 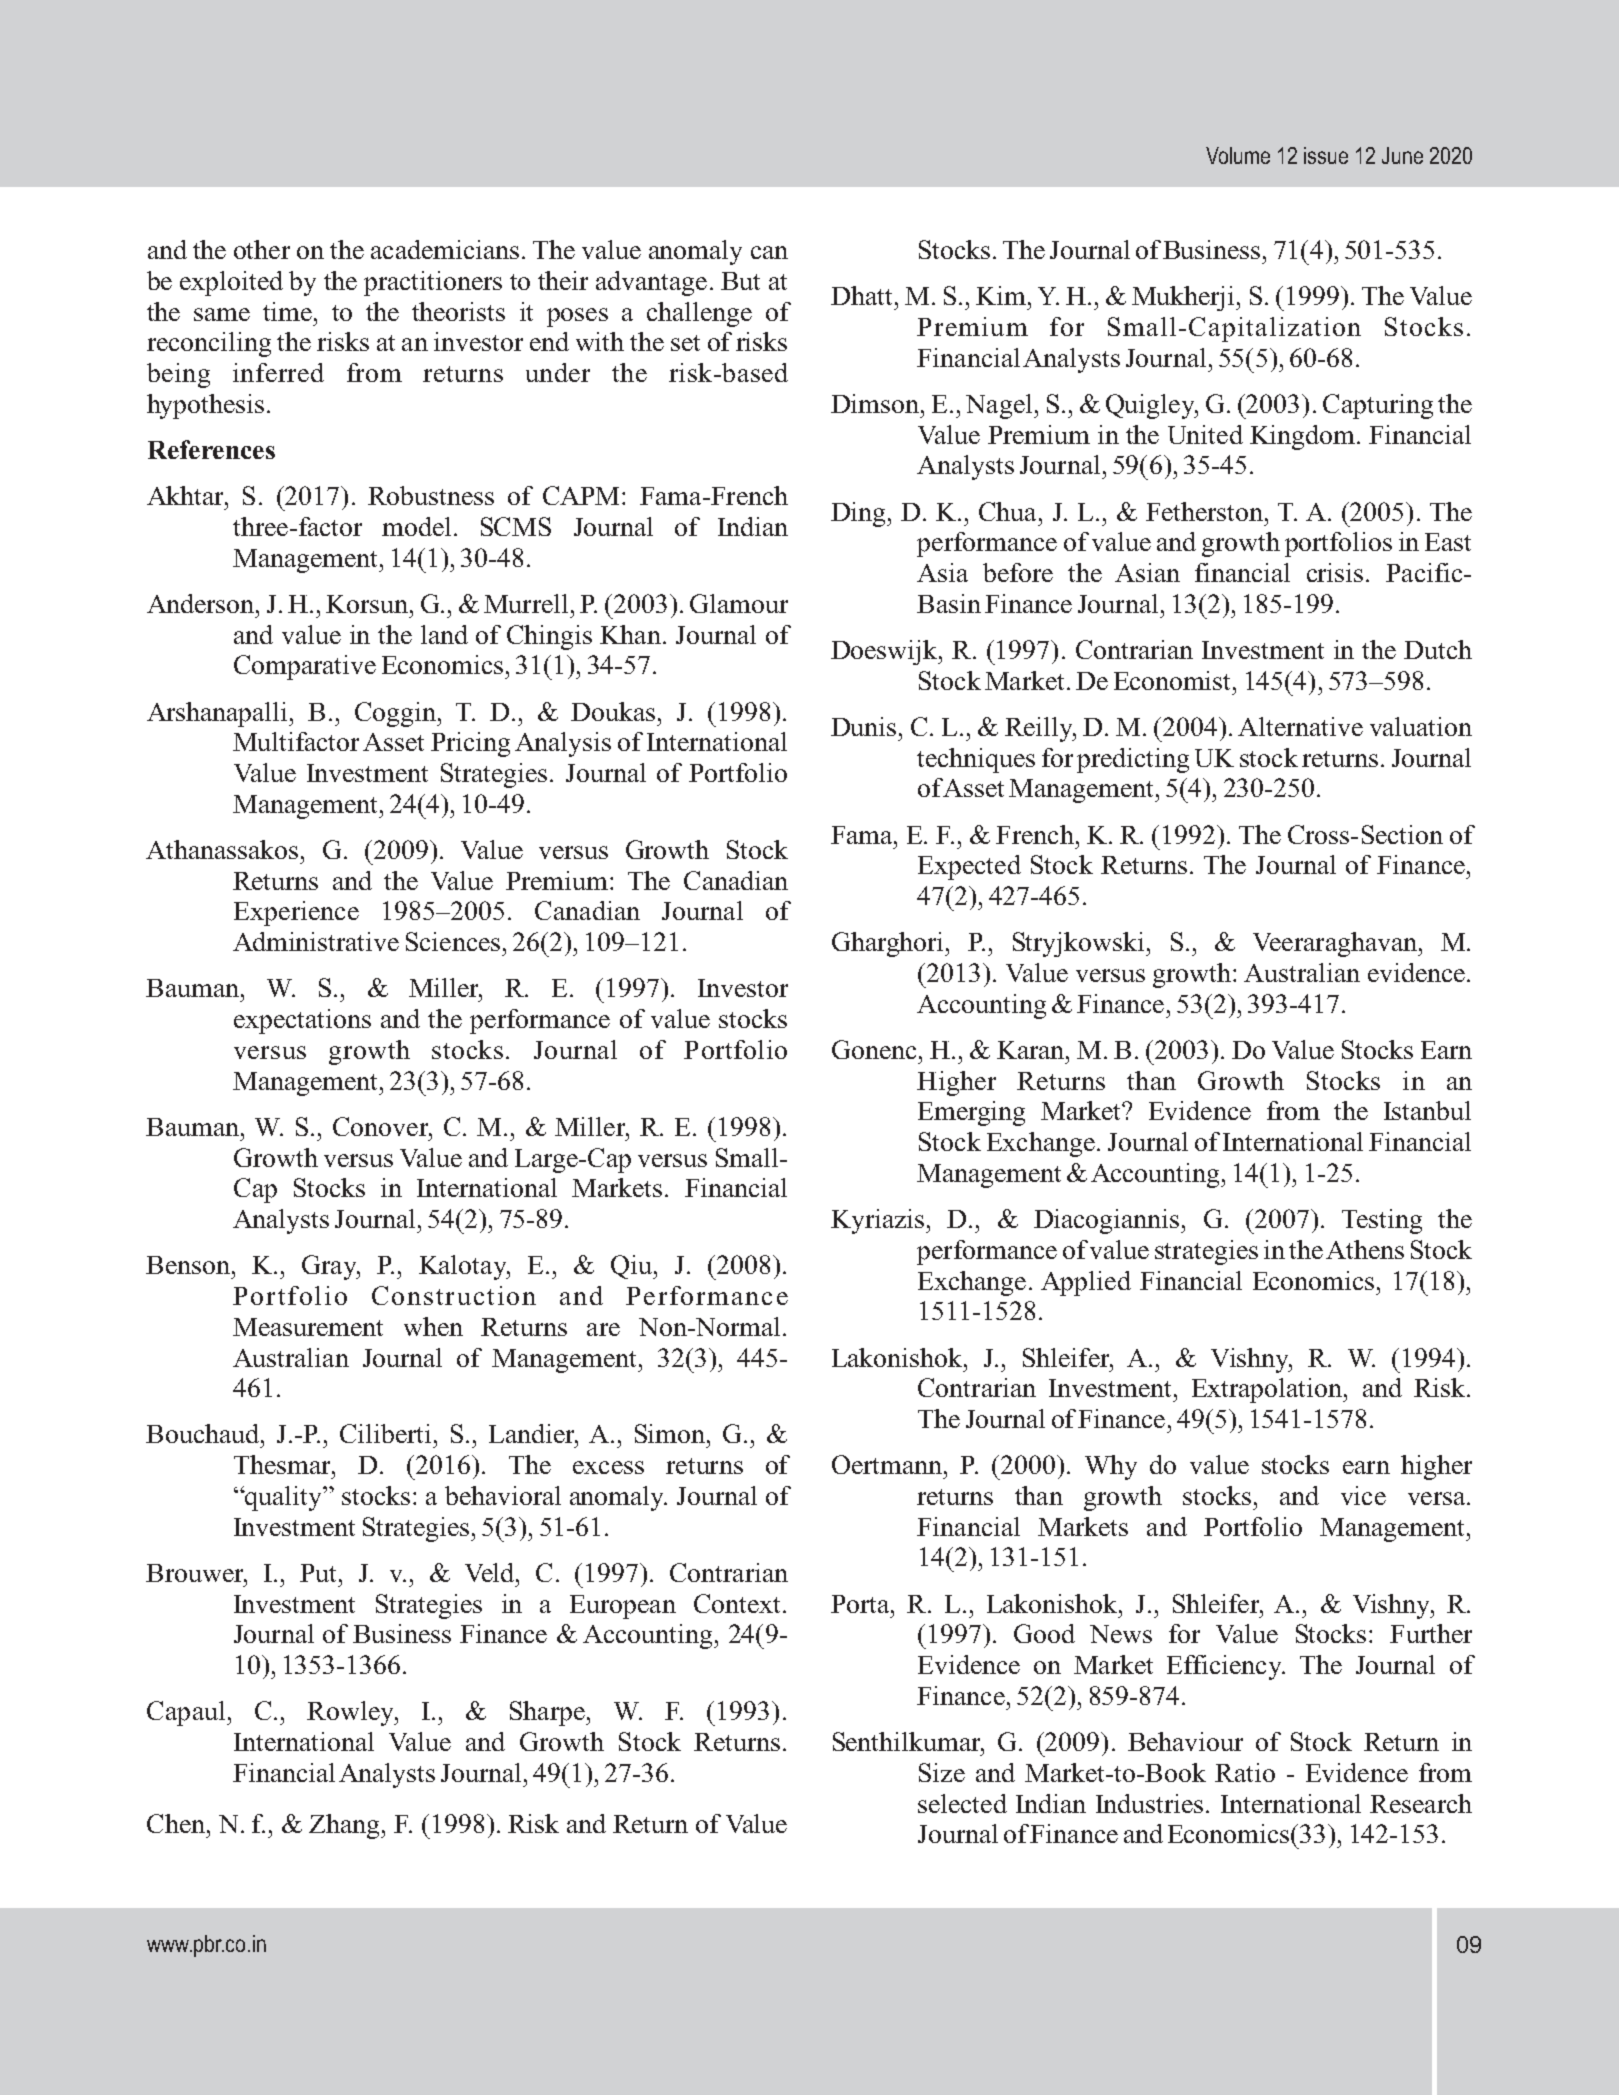 I want to click on other, so click(x=262, y=249).
